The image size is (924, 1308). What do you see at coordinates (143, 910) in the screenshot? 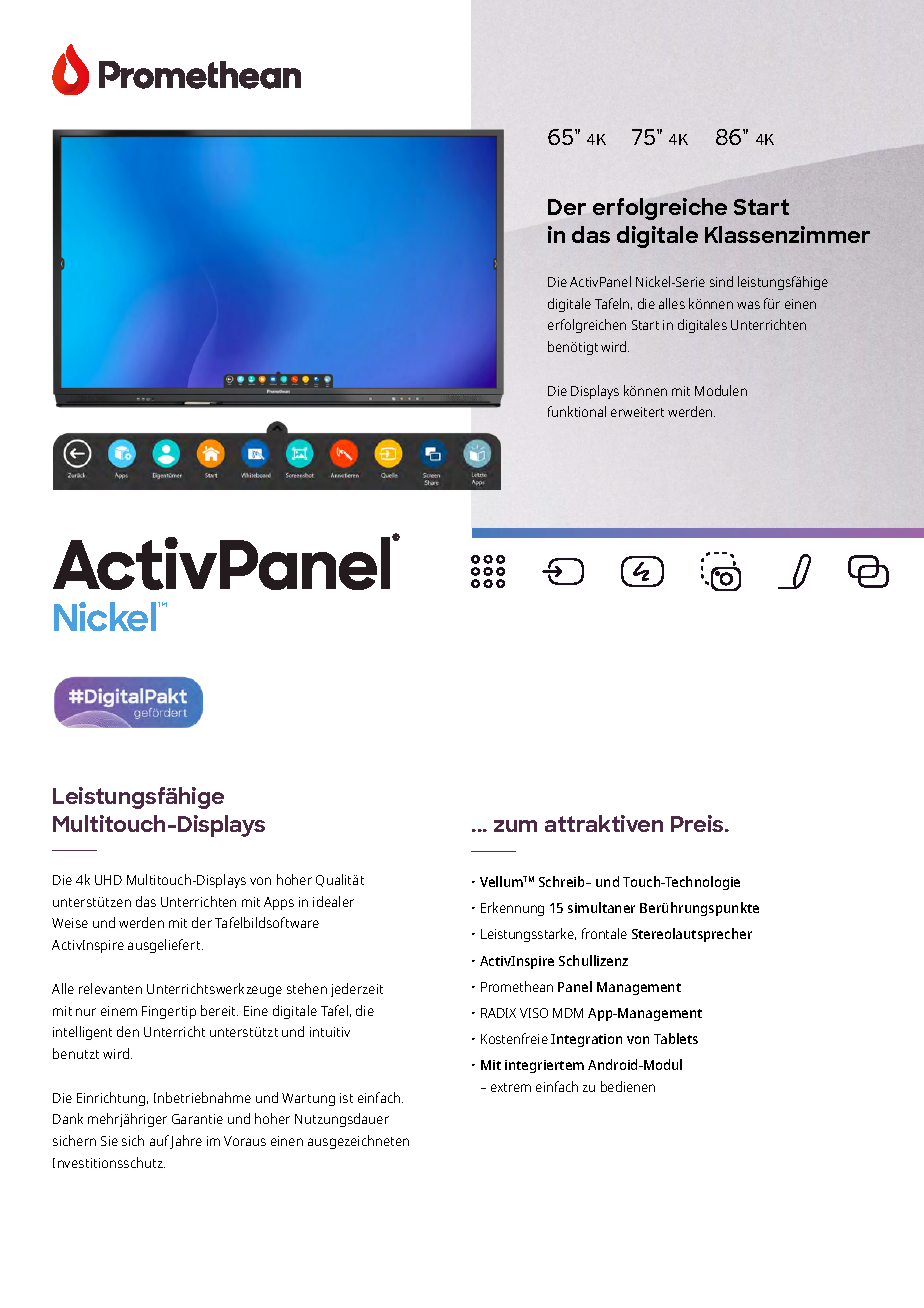
I see `flow` at bounding box center [143, 910].
